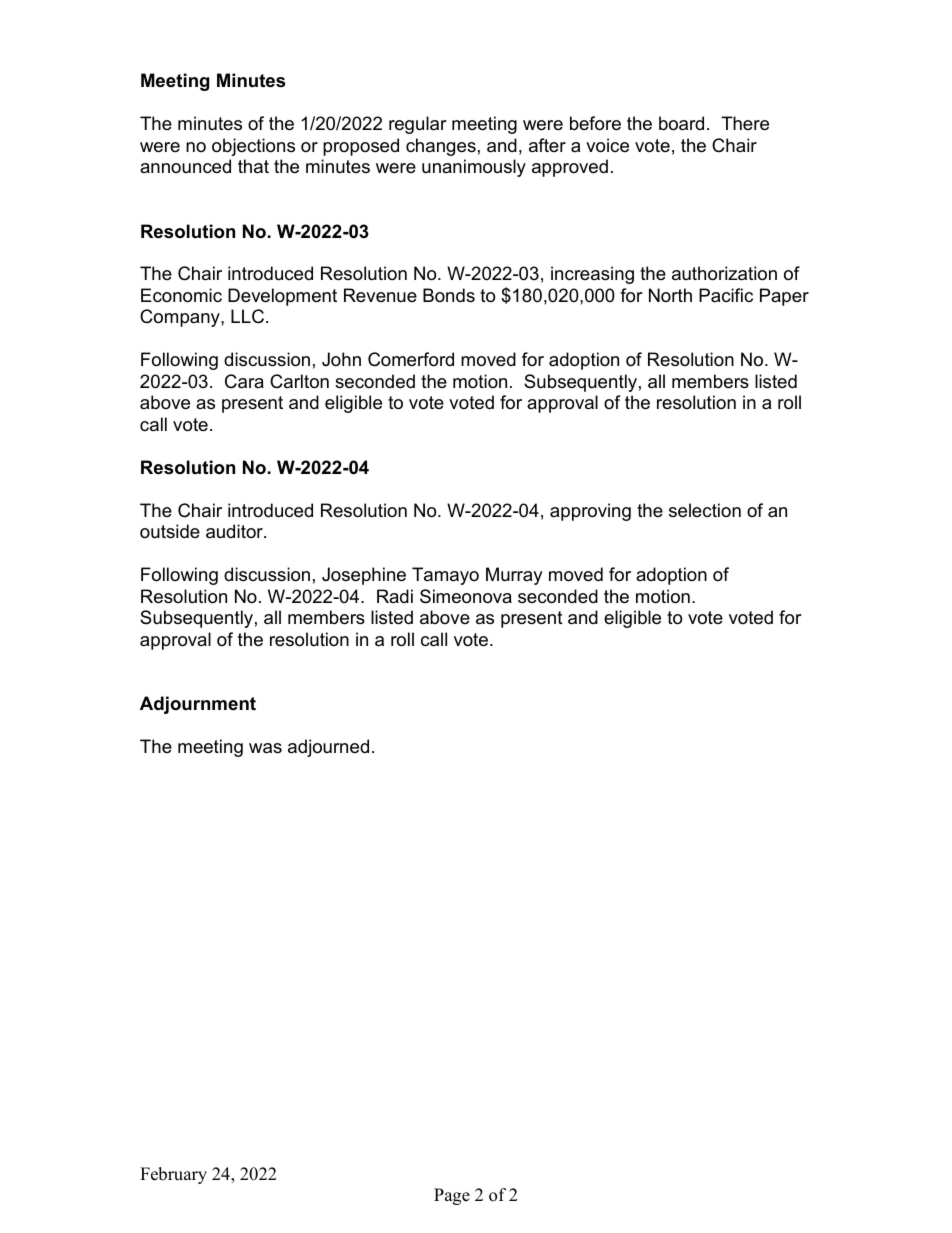  Describe the element at coordinates (474, 168) in the screenshot. I see `unanimously` at that location.
